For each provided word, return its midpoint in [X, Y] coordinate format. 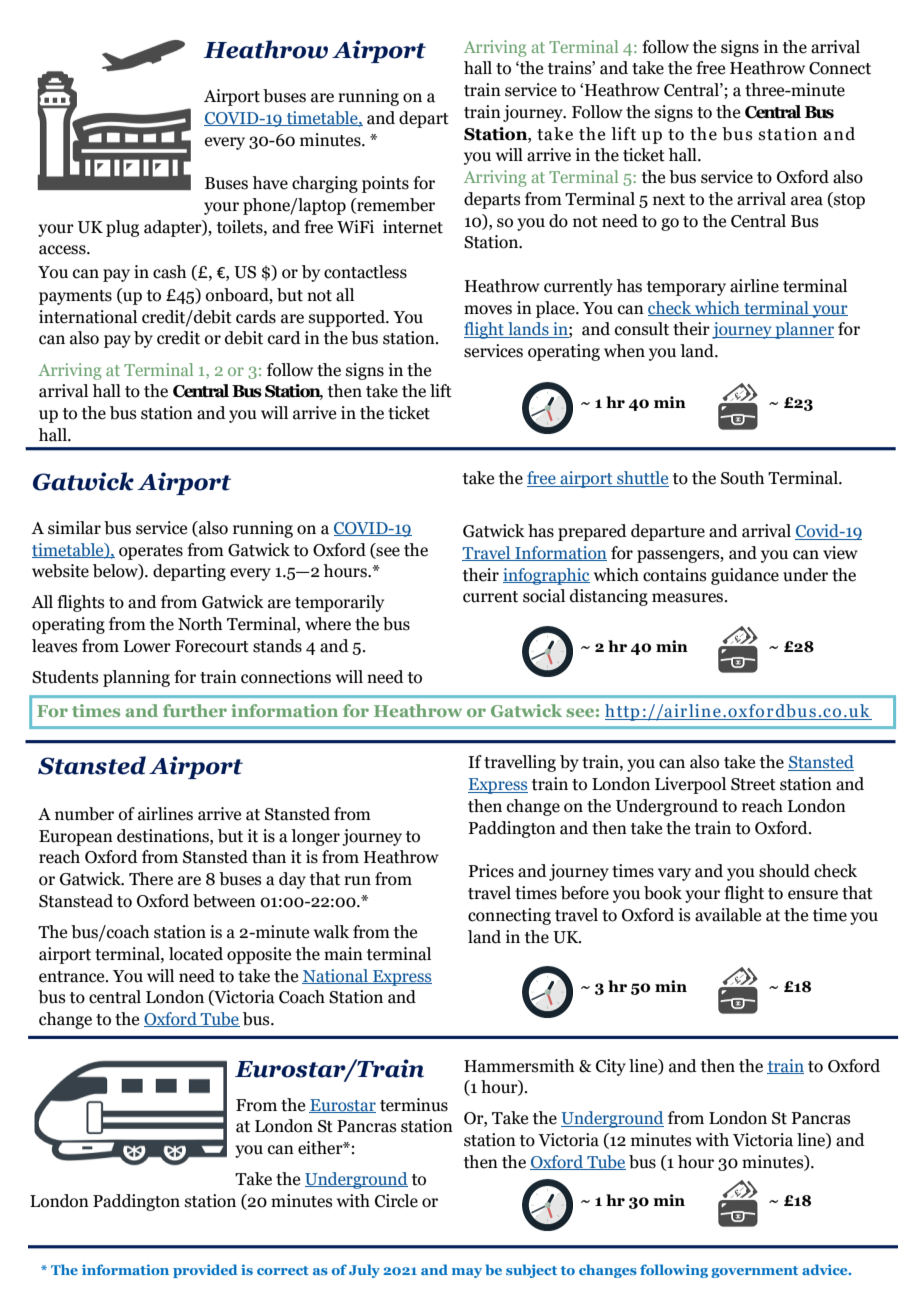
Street [753, 784]
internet [413, 227]
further [195, 710]
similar [74, 528]
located [196, 954]
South [742, 478]
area [807, 201]
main [343, 954]
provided [205, 1271]
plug [122, 228]
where [328, 624]
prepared [592, 532]
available [728, 915]
